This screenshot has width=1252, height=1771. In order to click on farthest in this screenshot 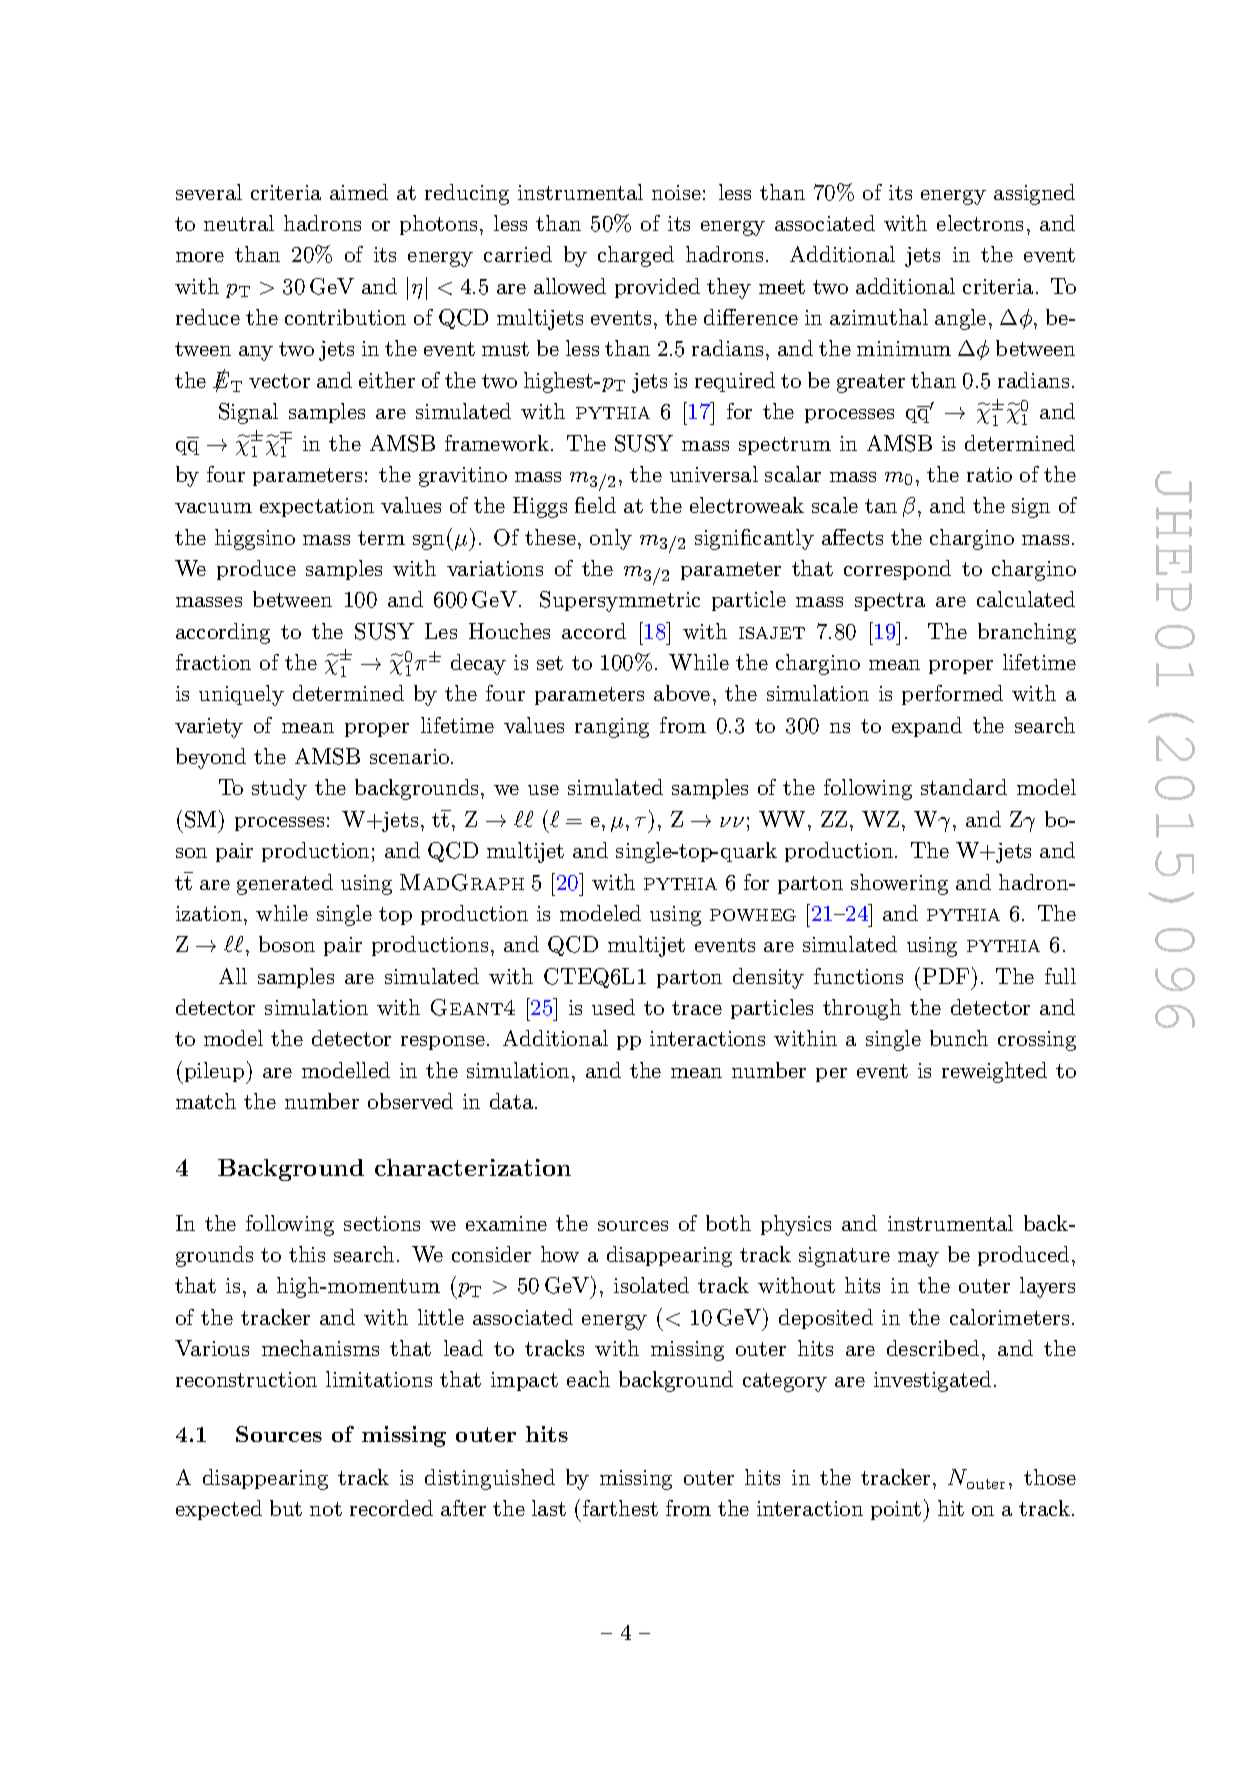, I will do `click(620, 1508)`.
